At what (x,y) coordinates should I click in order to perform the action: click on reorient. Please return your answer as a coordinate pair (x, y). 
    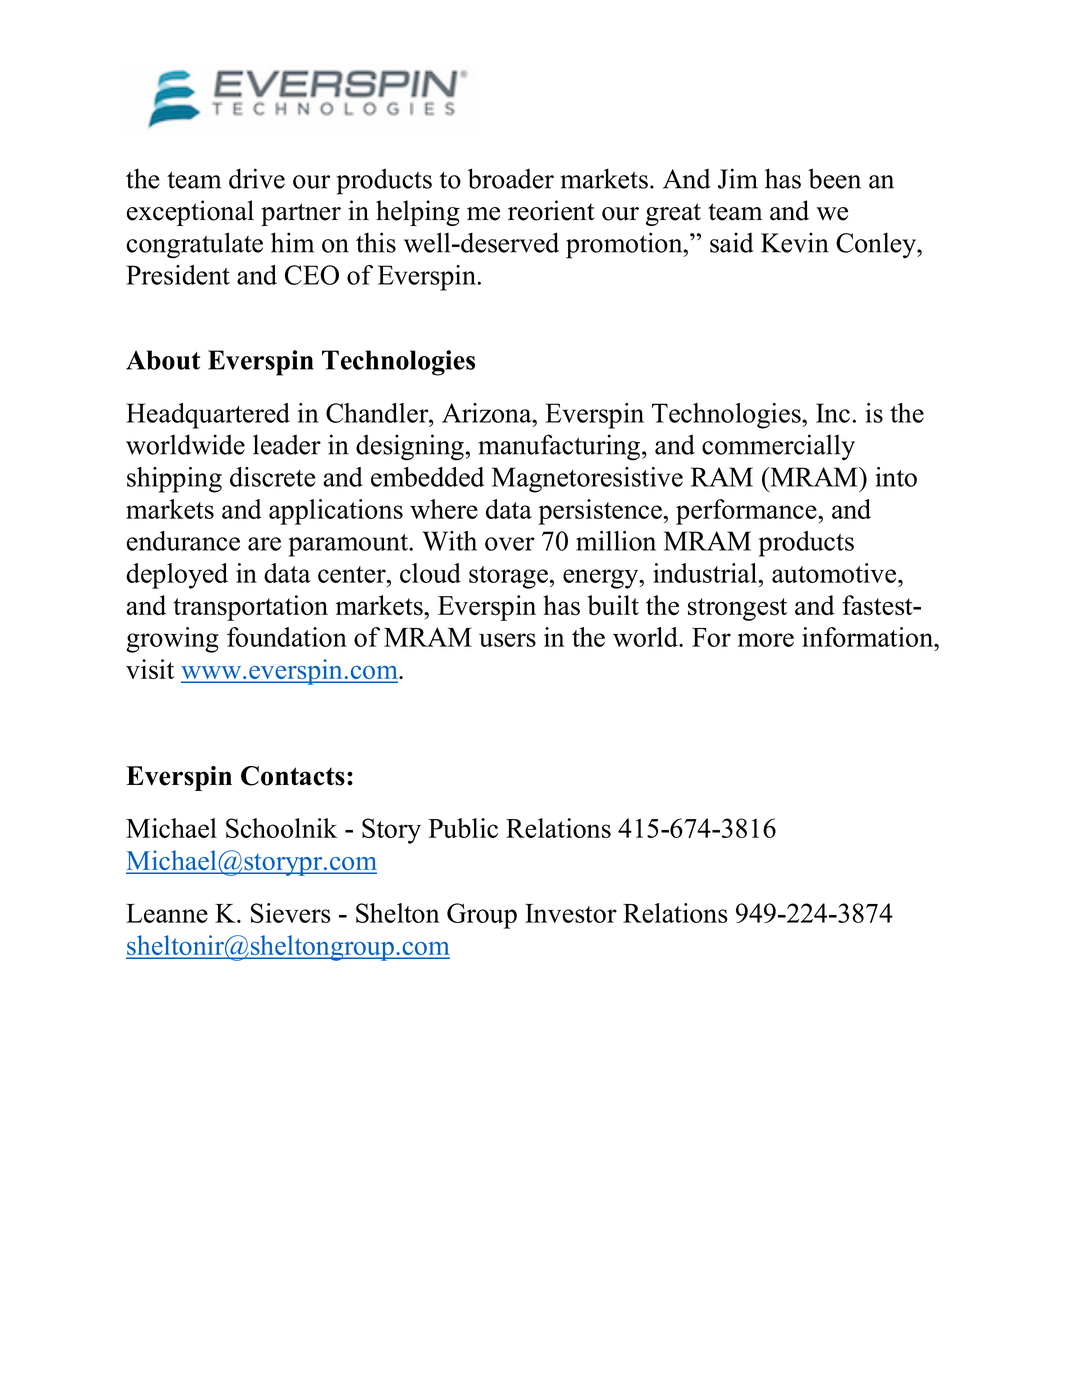
    Looking at the image, I should click on (551, 210).
